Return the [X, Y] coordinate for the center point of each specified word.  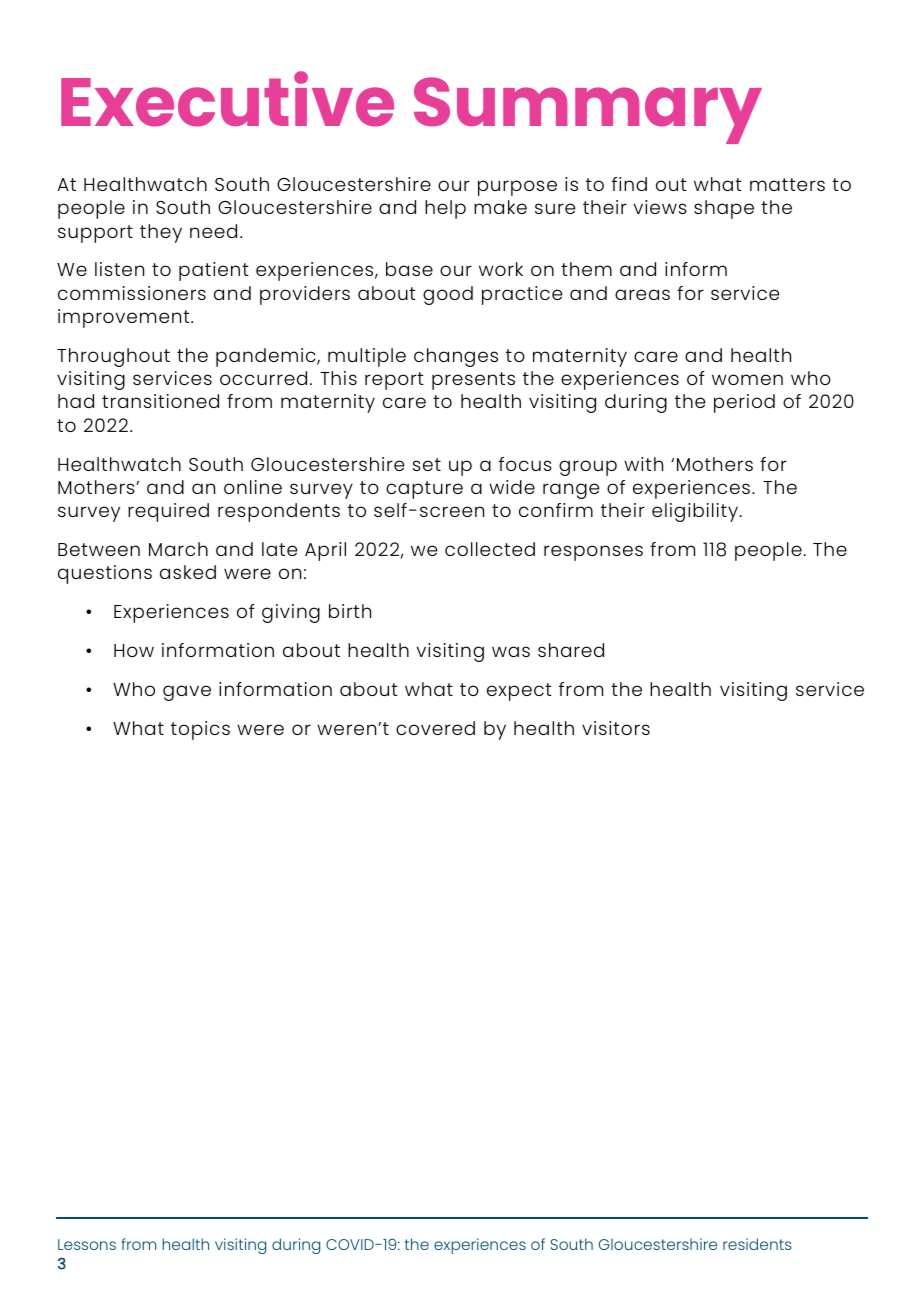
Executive [227, 99]
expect [519, 692]
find [629, 184]
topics [200, 730]
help [445, 209]
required [168, 512]
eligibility [695, 512]
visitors [616, 728]
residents [757, 1244]
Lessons [87, 1244]
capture [424, 490]
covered [435, 728]
